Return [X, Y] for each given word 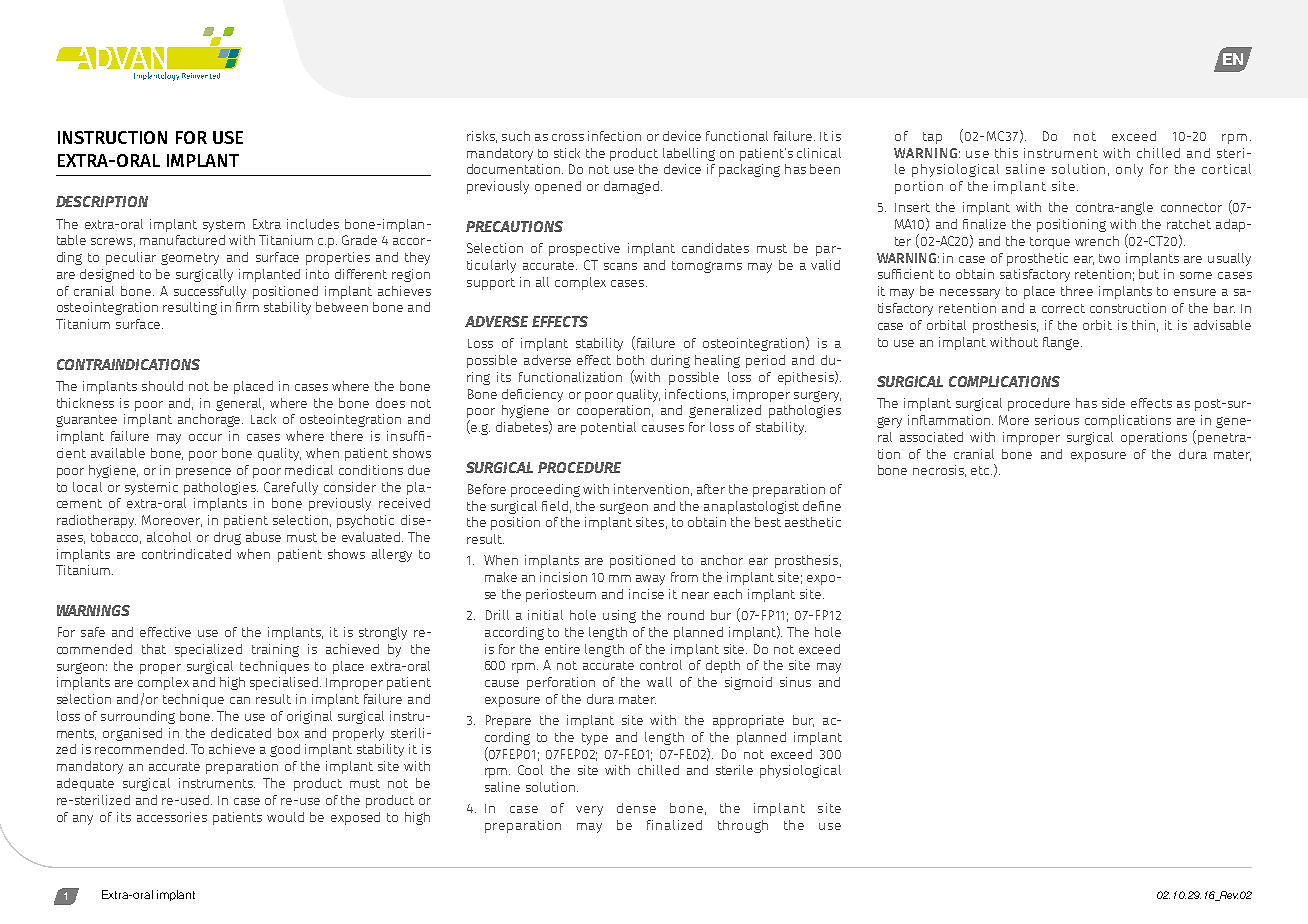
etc [981, 470]
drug [227, 538]
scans [620, 266]
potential [608, 428]
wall [659, 682]
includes [313, 224]
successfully [210, 292]
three [1077, 291]
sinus [795, 682]
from [684, 577]
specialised [284, 683]
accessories [172, 817]
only [1129, 170]
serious [1057, 420]
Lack [263, 419]
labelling [689, 154]
